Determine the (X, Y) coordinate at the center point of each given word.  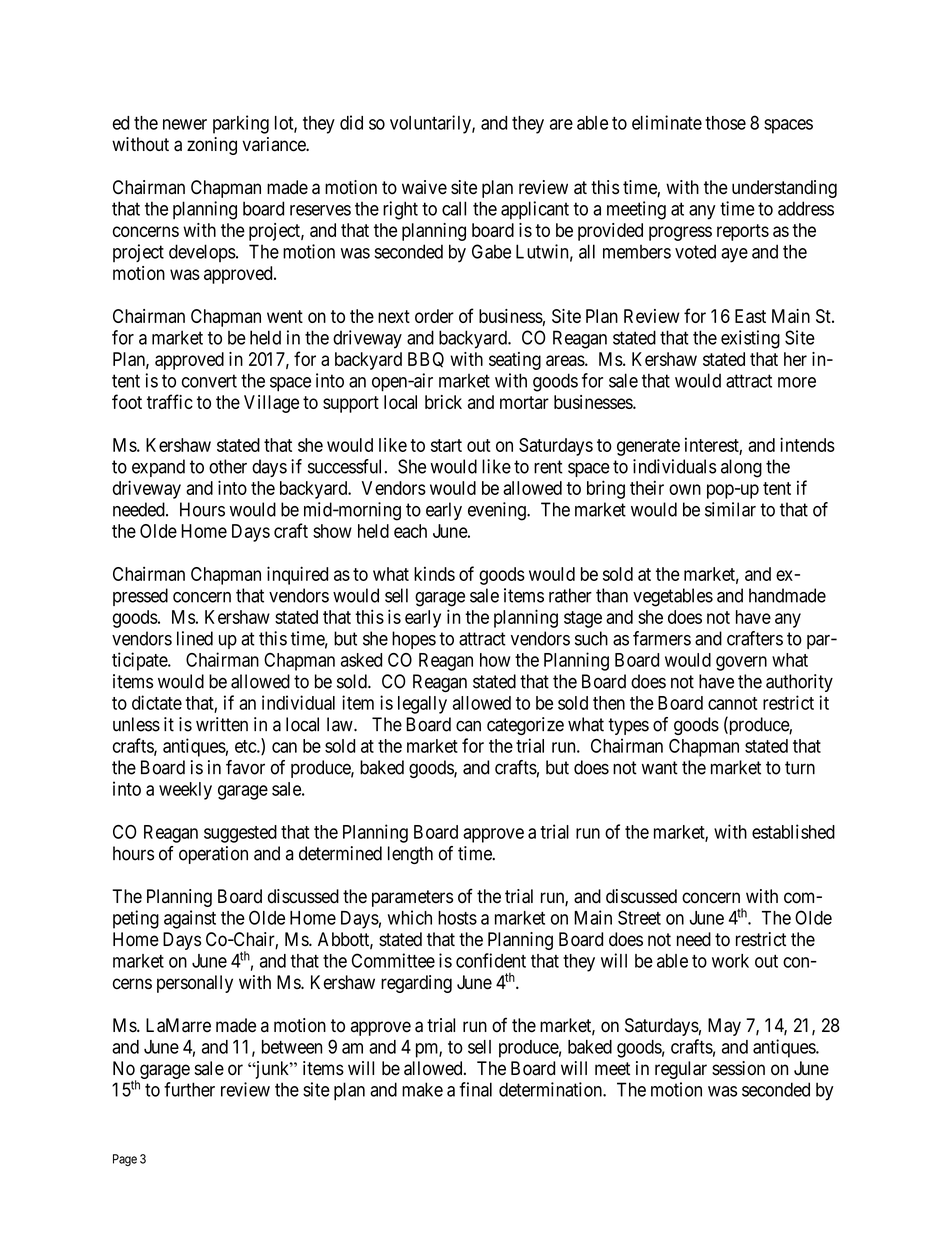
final (475, 1089)
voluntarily (431, 124)
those (725, 123)
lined (195, 638)
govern (741, 663)
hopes (414, 640)
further (189, 1089)
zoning (212, 146)
